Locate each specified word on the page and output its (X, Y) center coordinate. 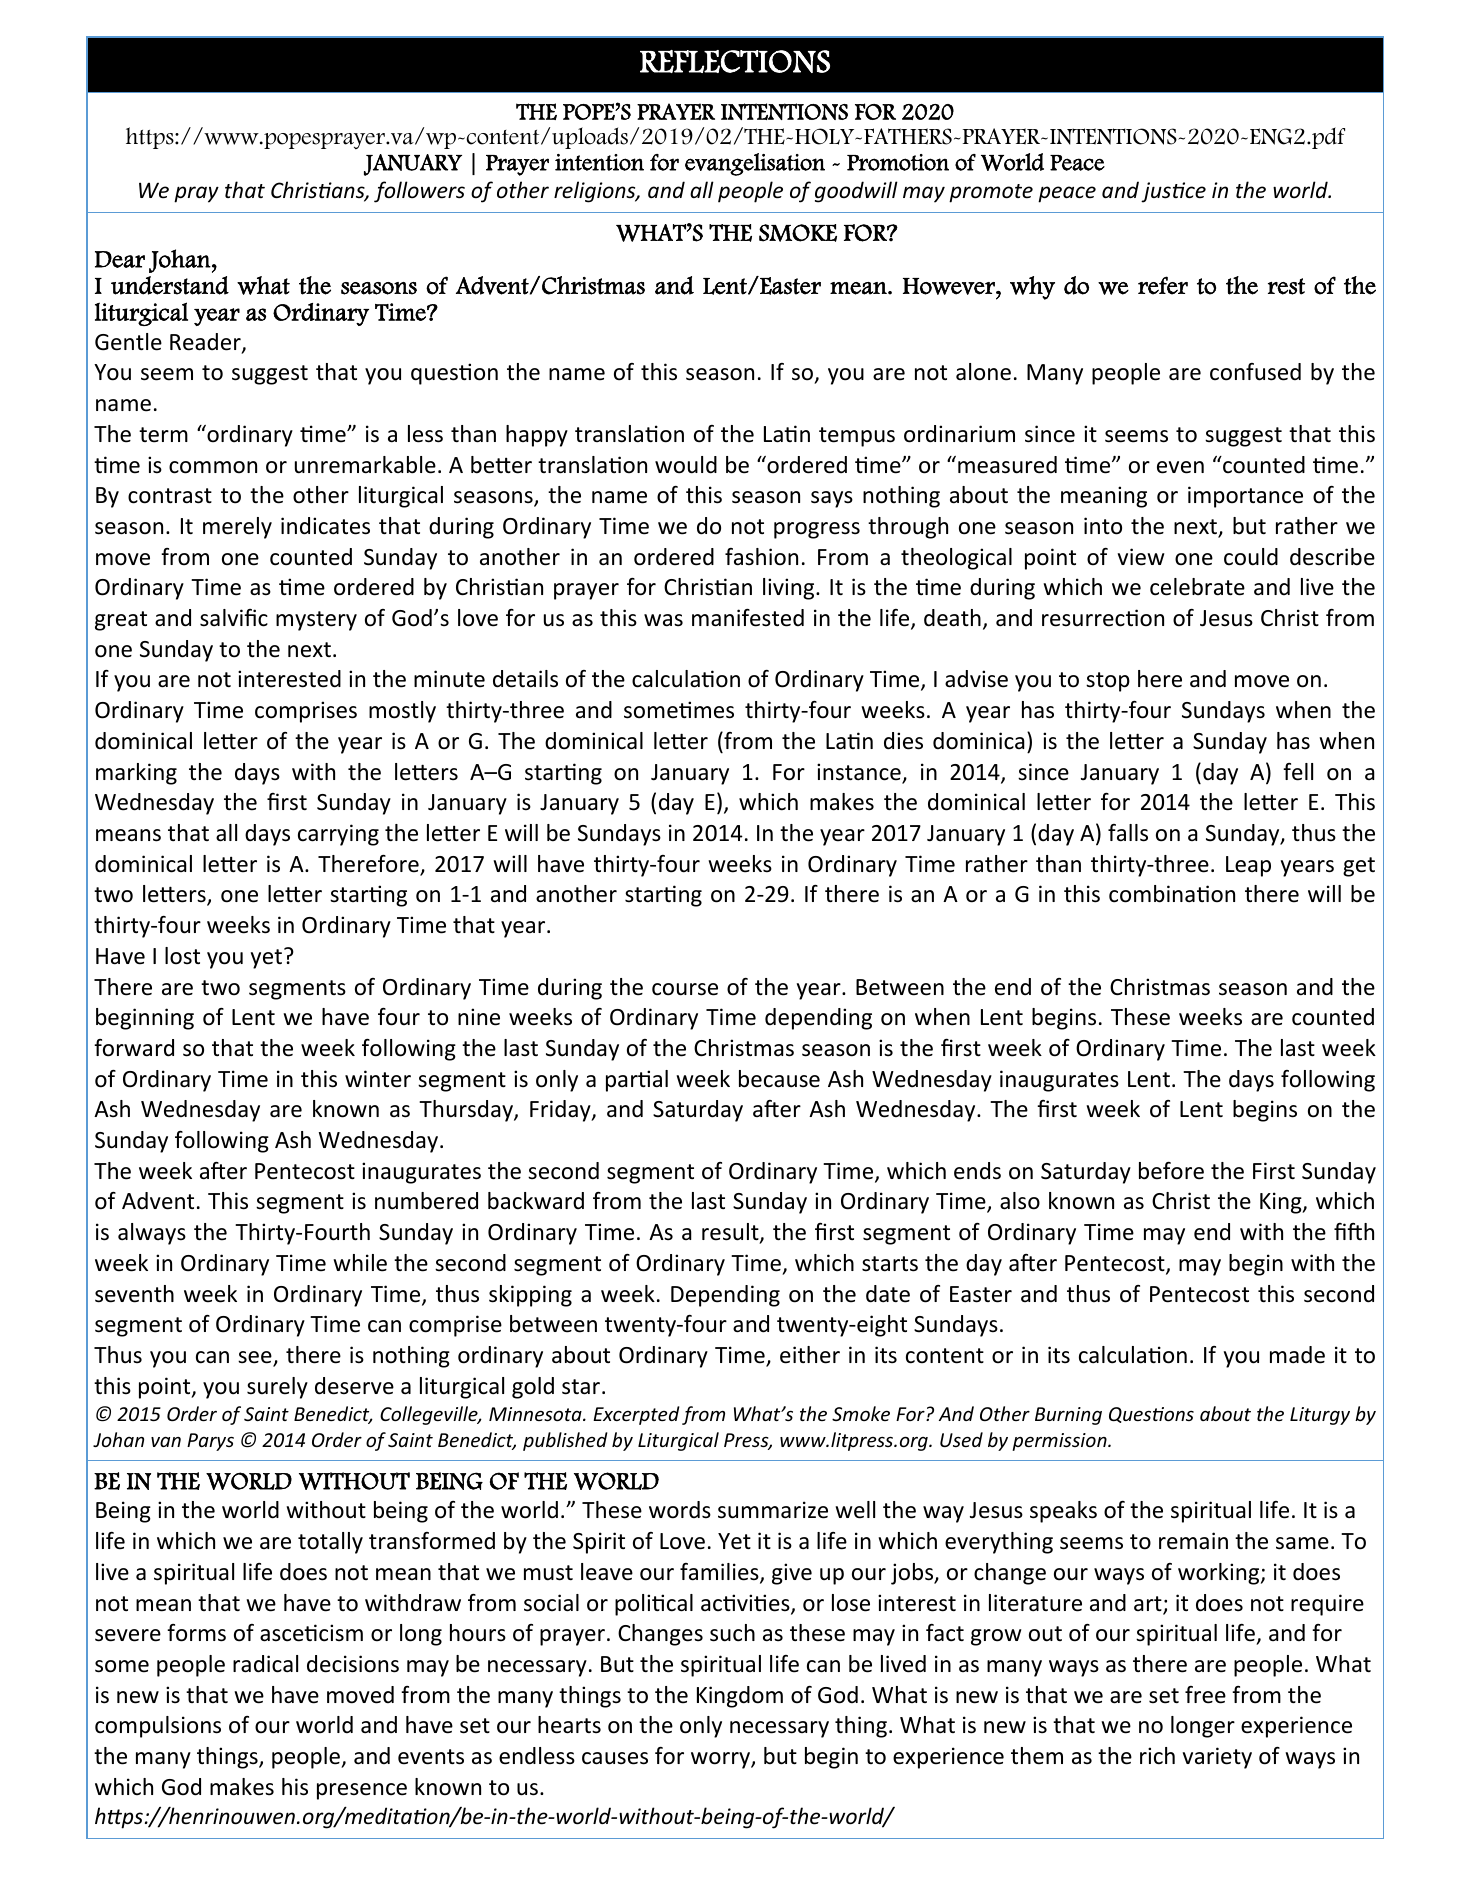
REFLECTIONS (735, 61)
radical (265, 1664)
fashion (761, 557)
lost (182, 956)
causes (615, 1758)
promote (991, 193)
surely (277, 1388)
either (810, 1355)
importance (1245, 497)
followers (419, 192)
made (1297, 1355)
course (685, 989)
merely (237, 528)
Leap (1248, 866)
